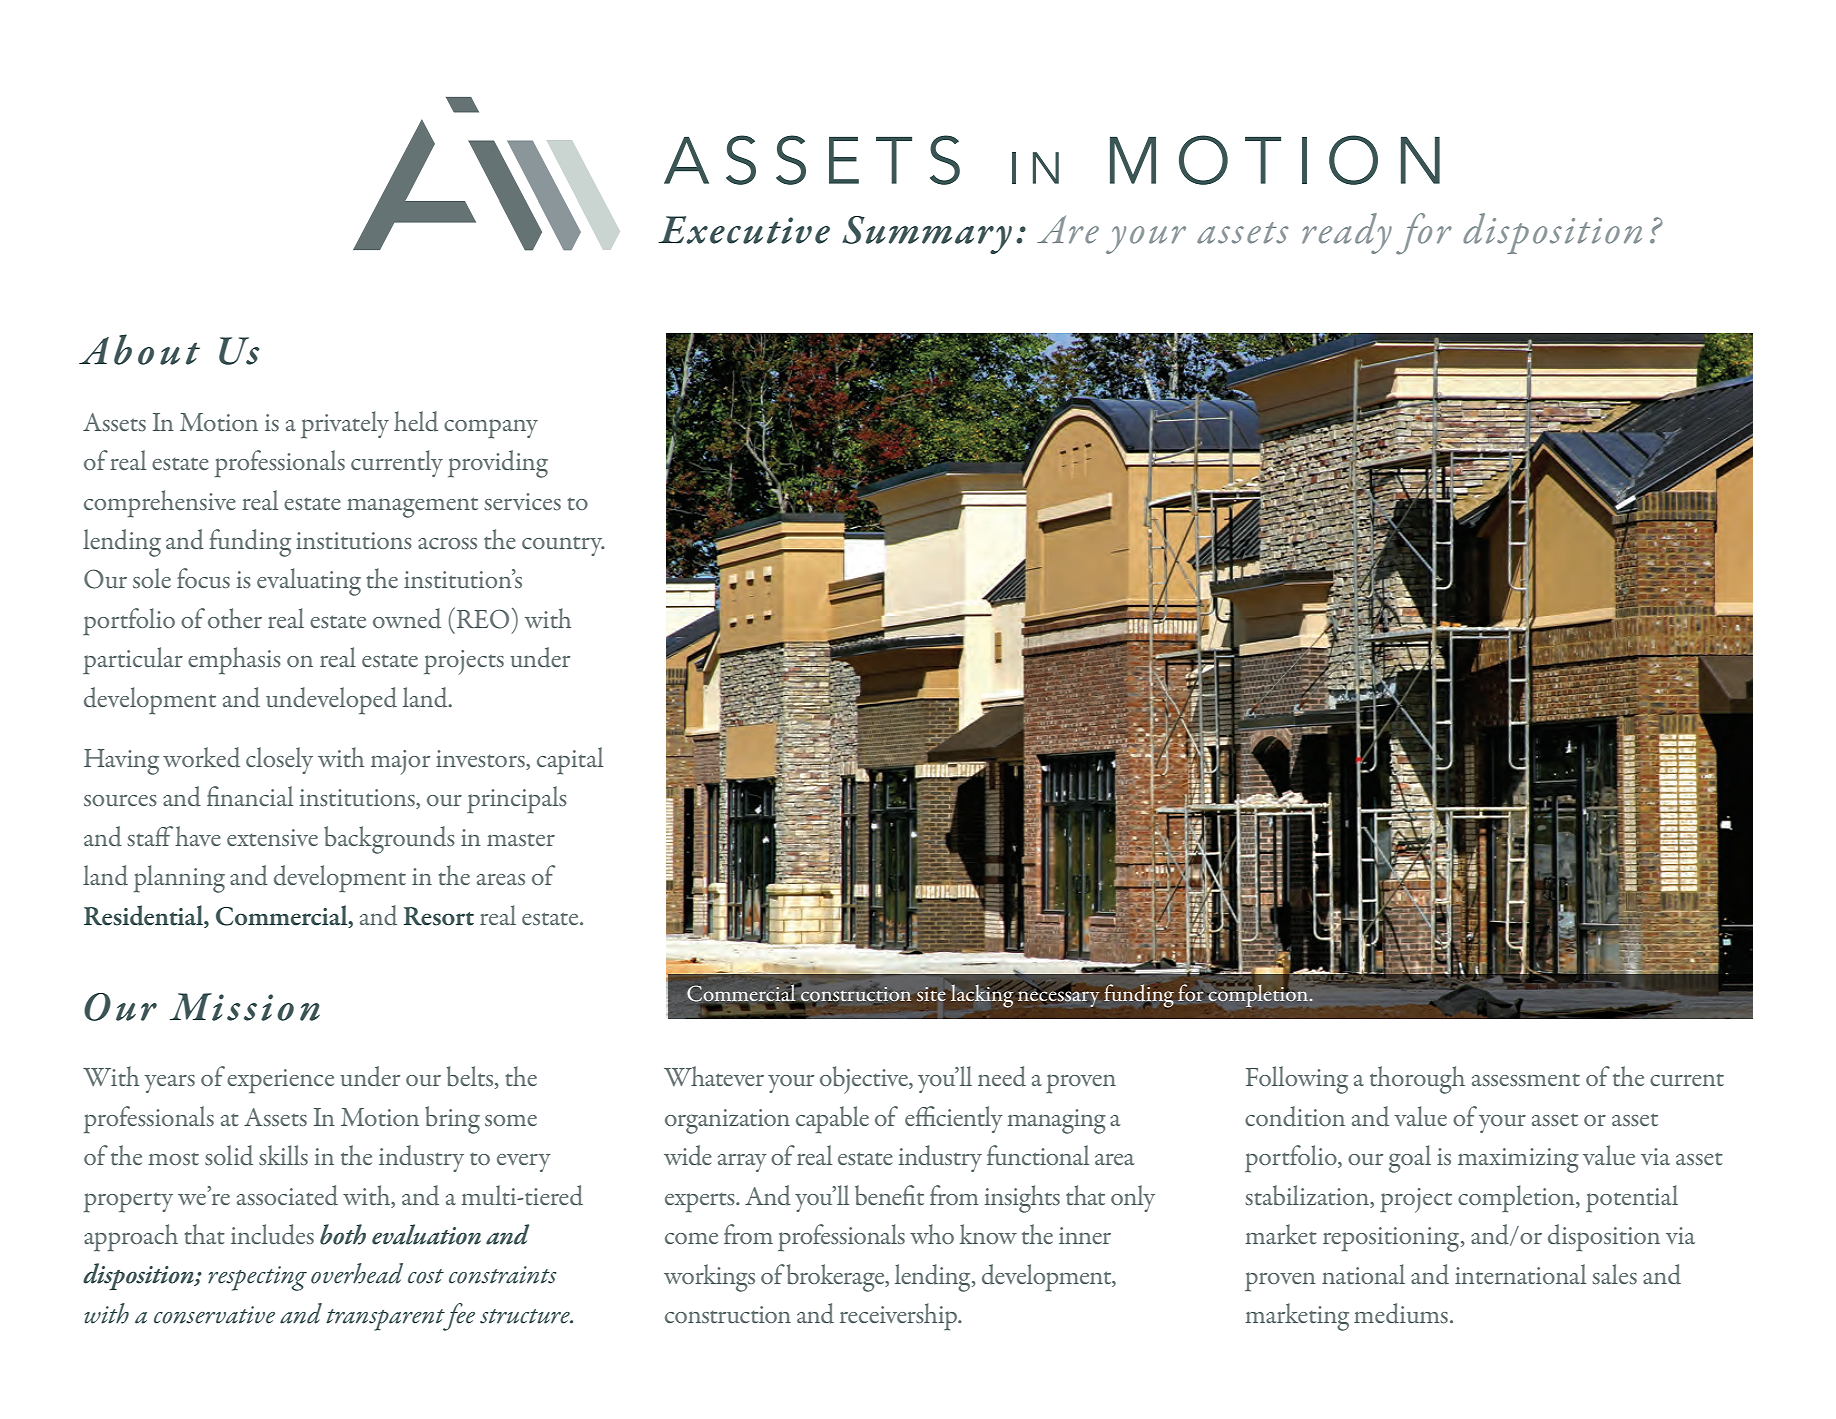 This document has height=1419, width=1836. I want to click on respecting, so click(257, 1278).
